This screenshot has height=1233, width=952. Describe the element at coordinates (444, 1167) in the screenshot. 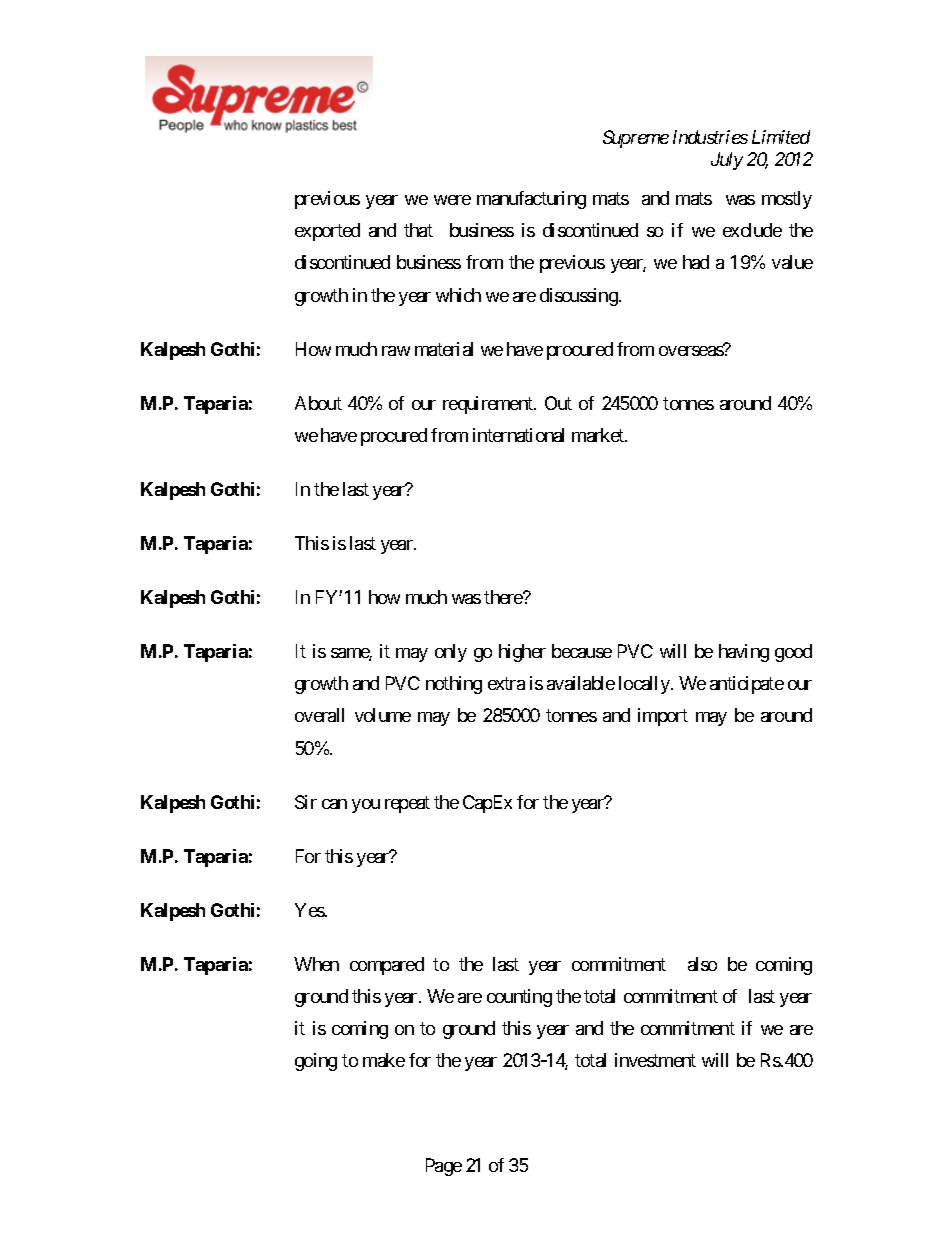

I see `Page` at that location.
